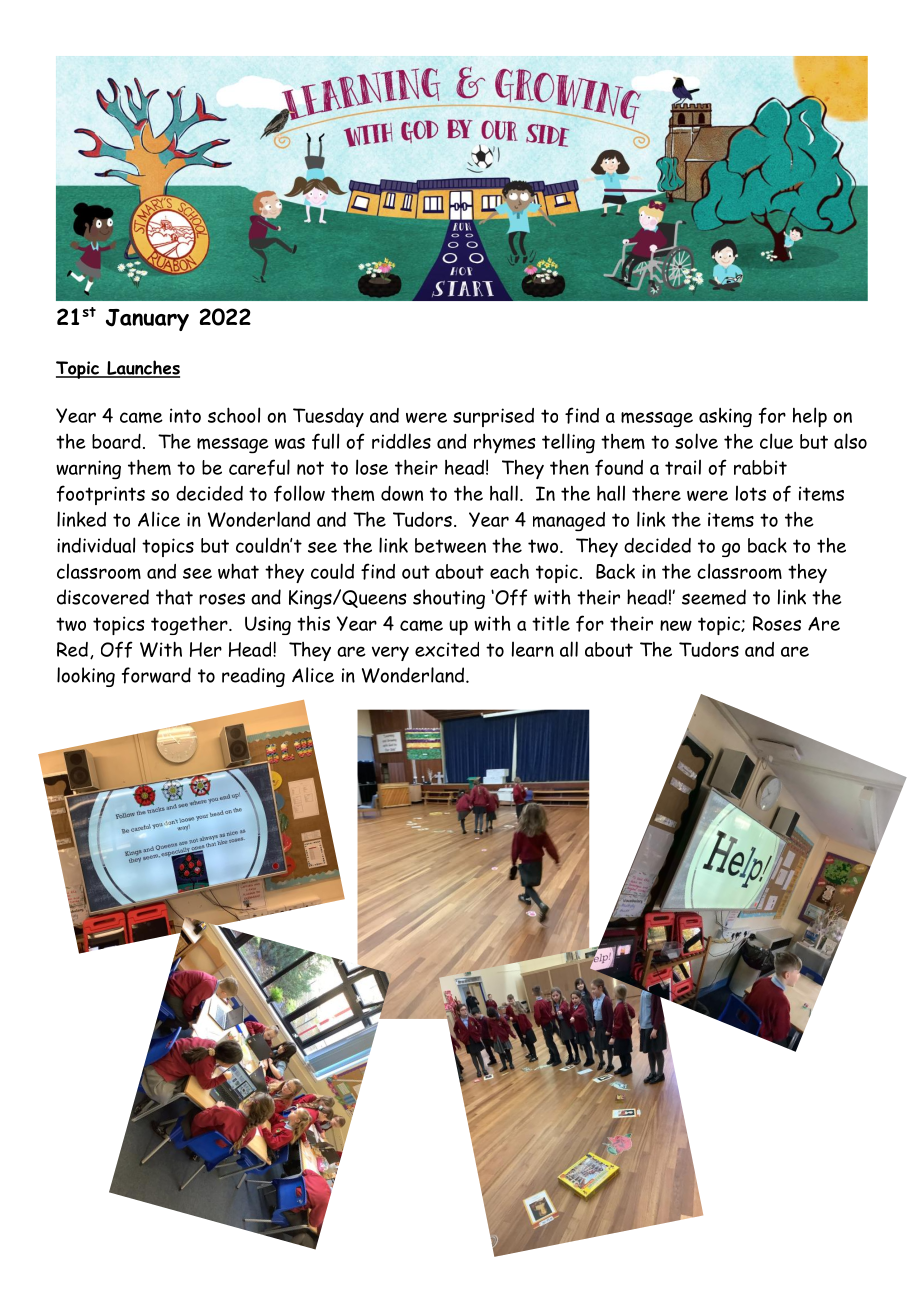 The image size is (924, 1308). I want to click on that, so click(174, 597).
